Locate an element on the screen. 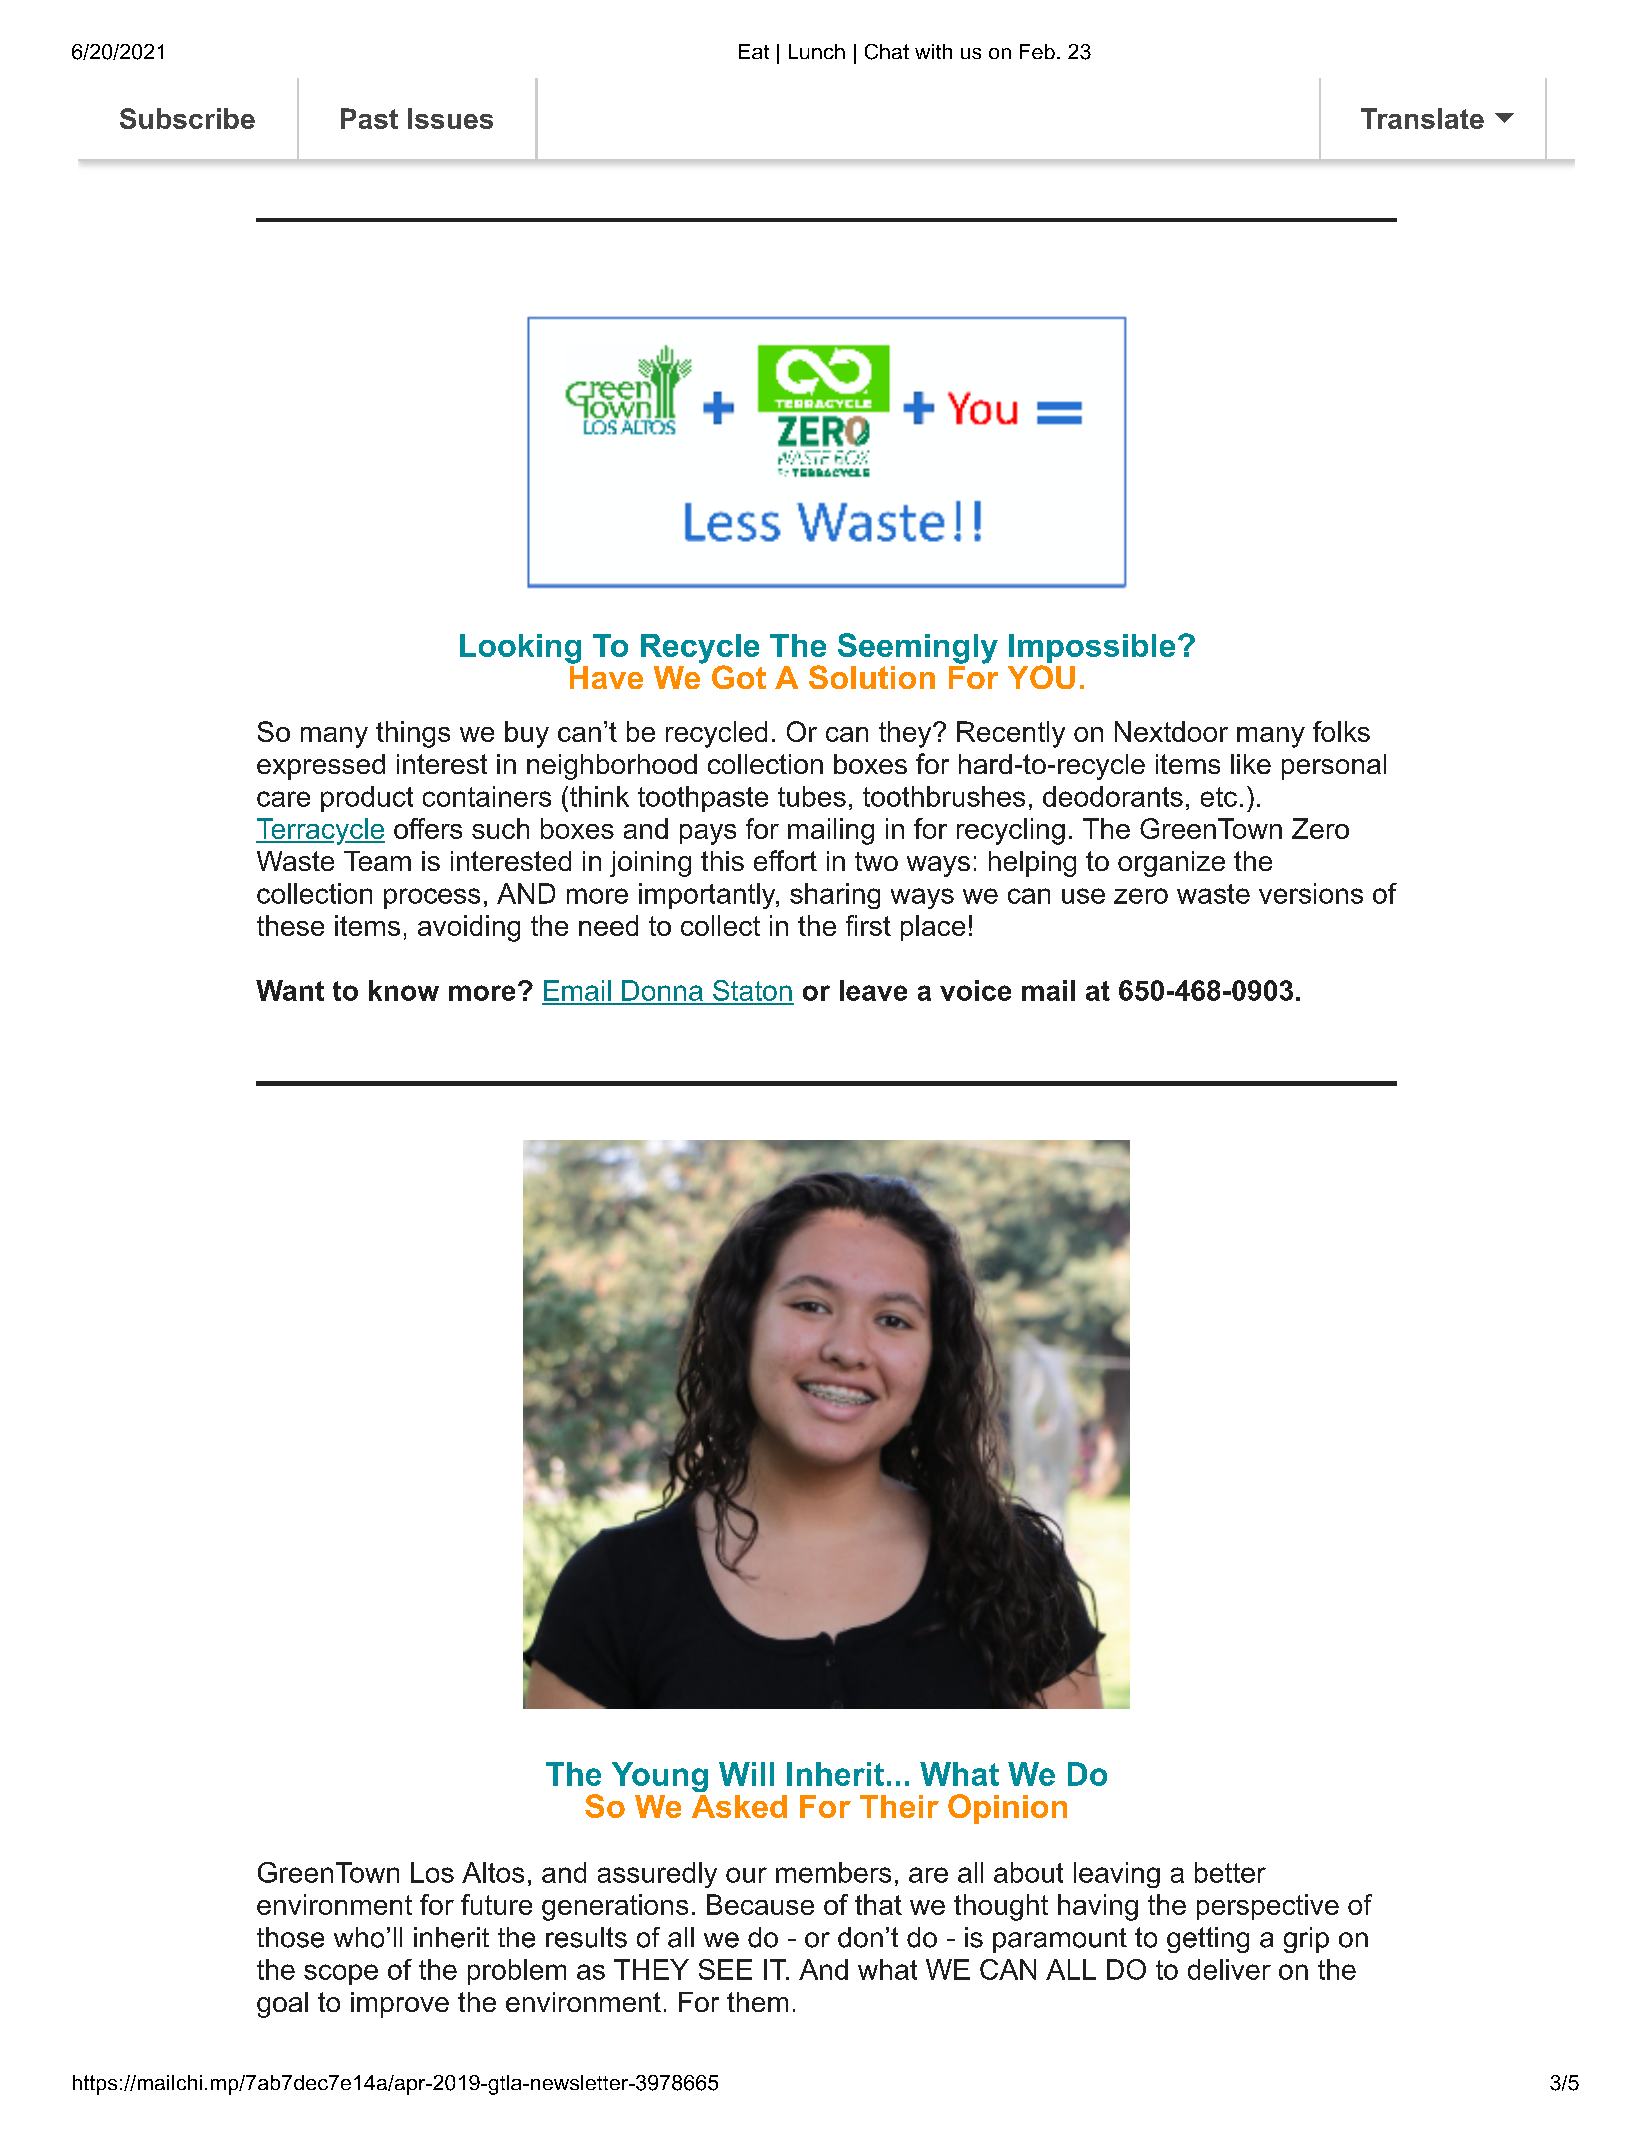 Image resolution: width=1651 pixels, height=2136 pixels. Want is located at coordinates (290, 990).
